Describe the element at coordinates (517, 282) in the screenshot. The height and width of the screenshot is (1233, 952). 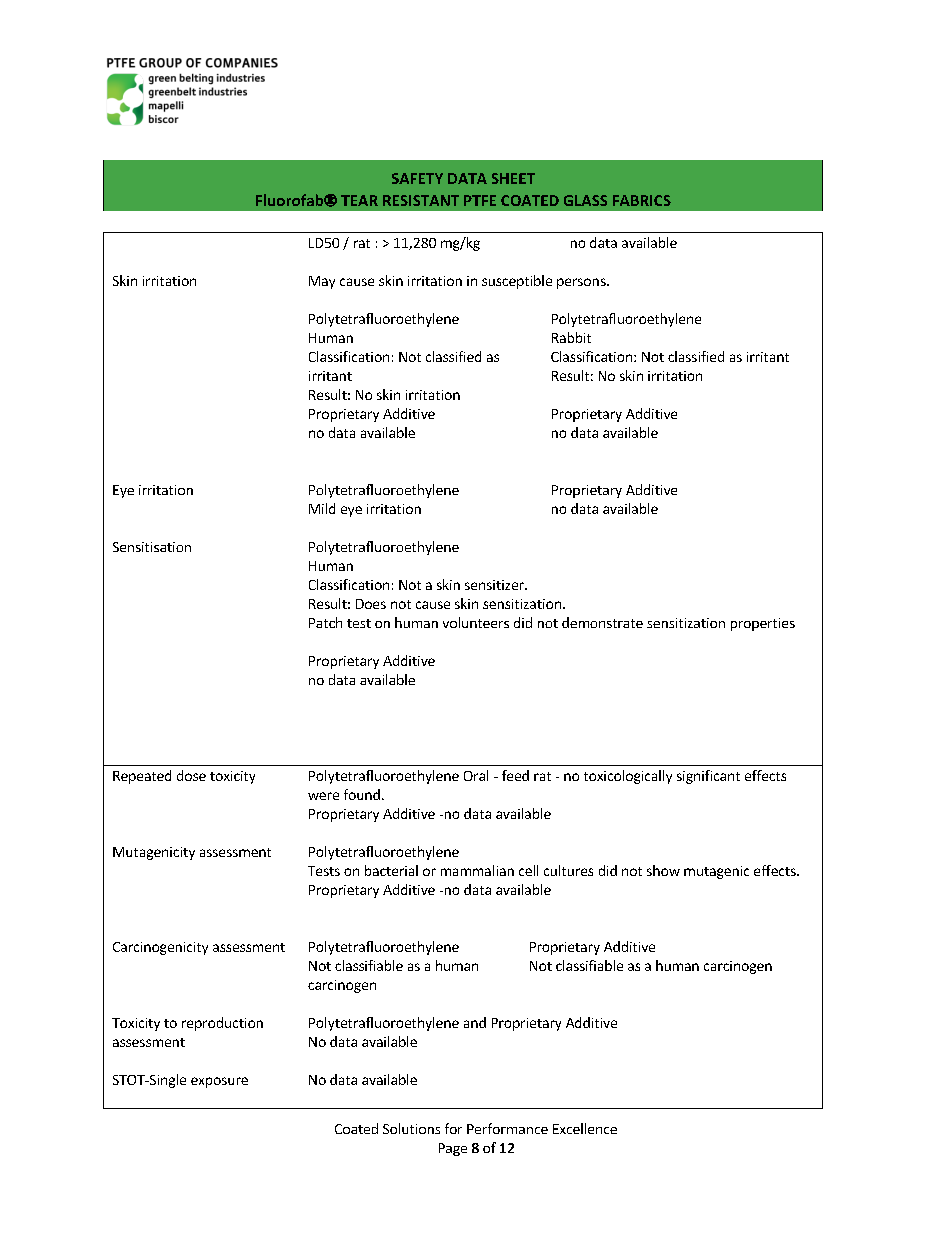
I see `susceptible` at that location.
